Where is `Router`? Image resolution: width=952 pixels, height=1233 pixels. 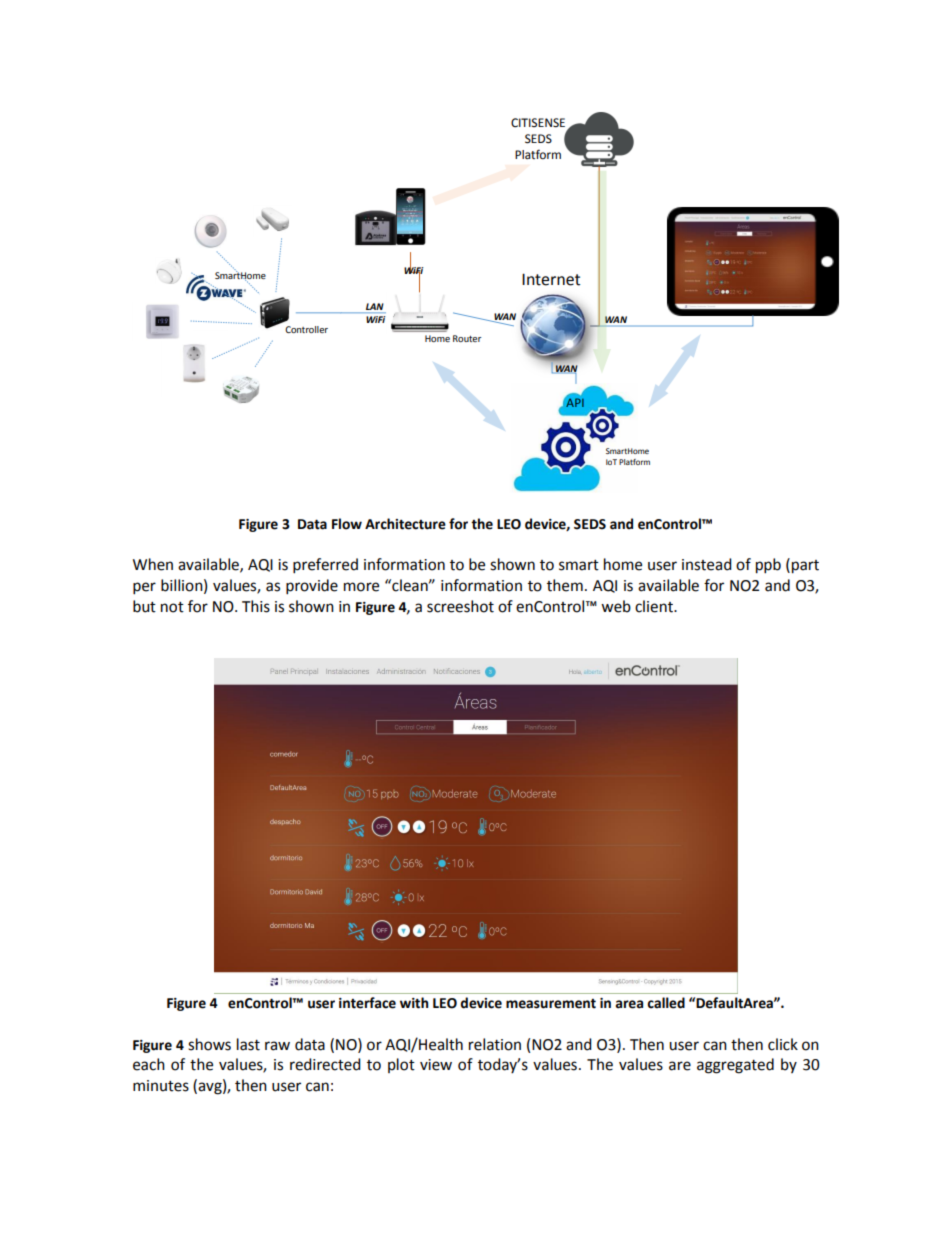
Router is located at coordinates (467, 338).
